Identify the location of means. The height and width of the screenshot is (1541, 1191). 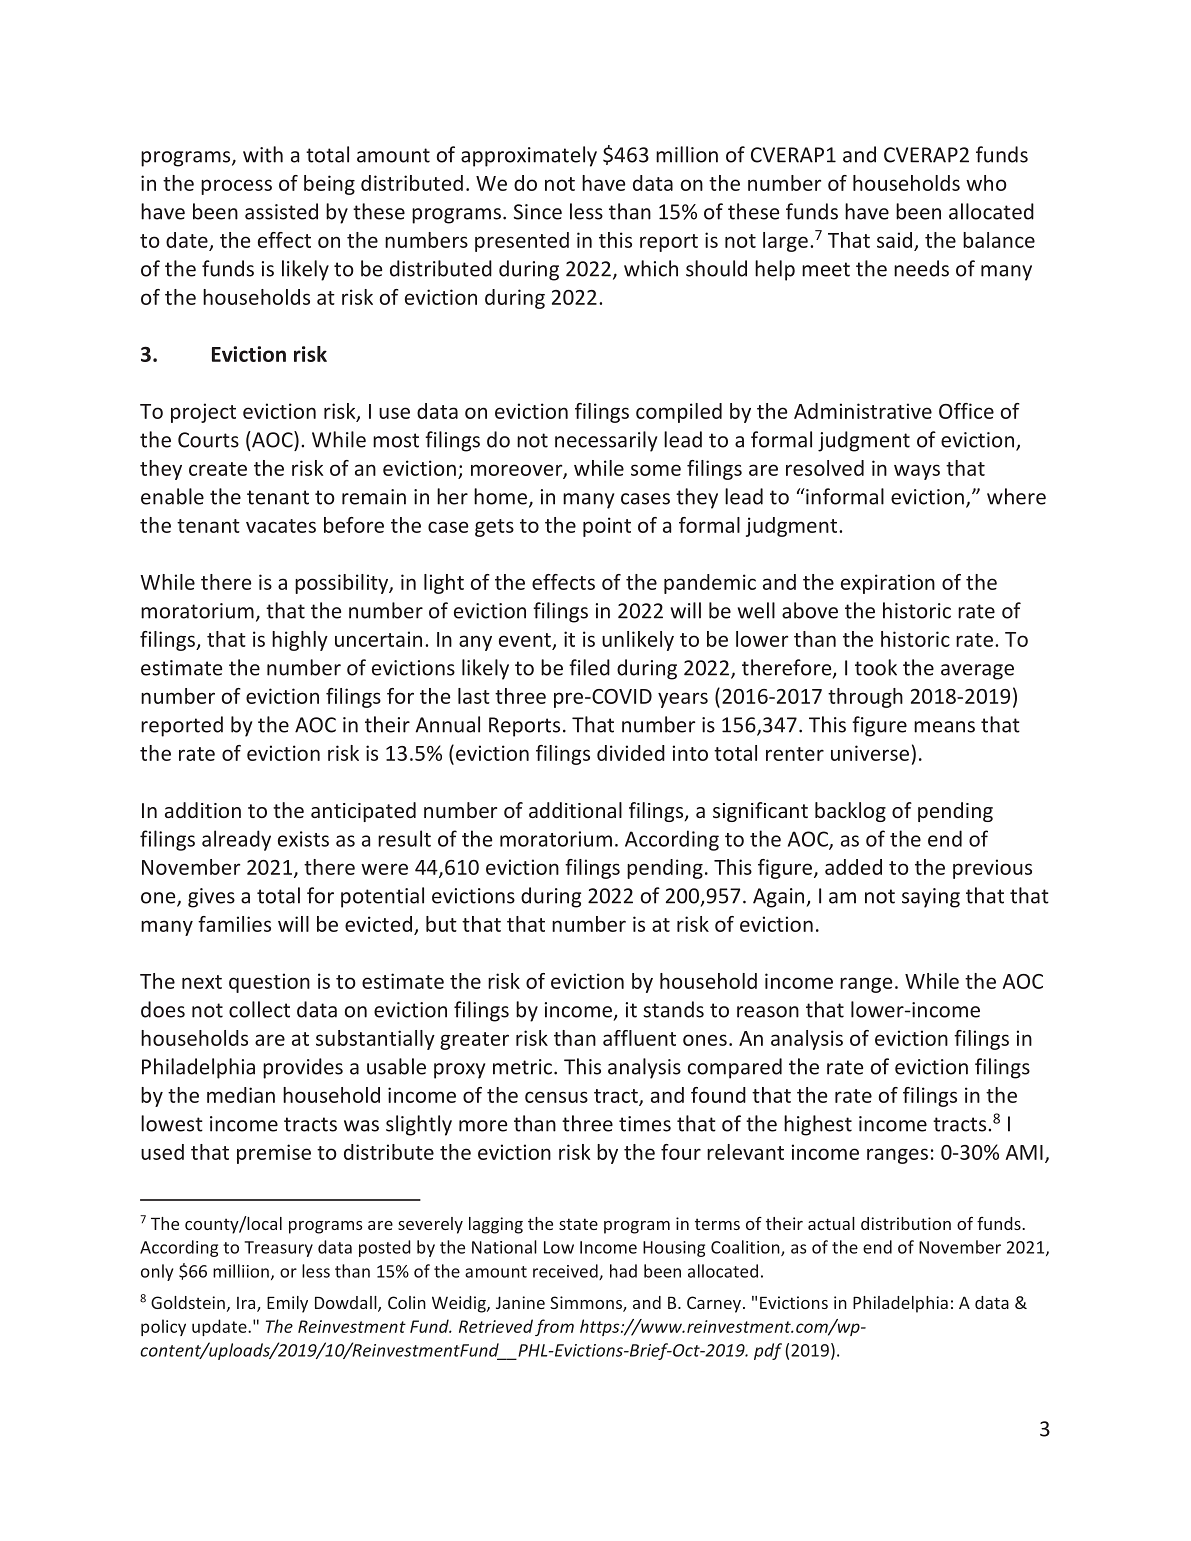
(944, 727).
